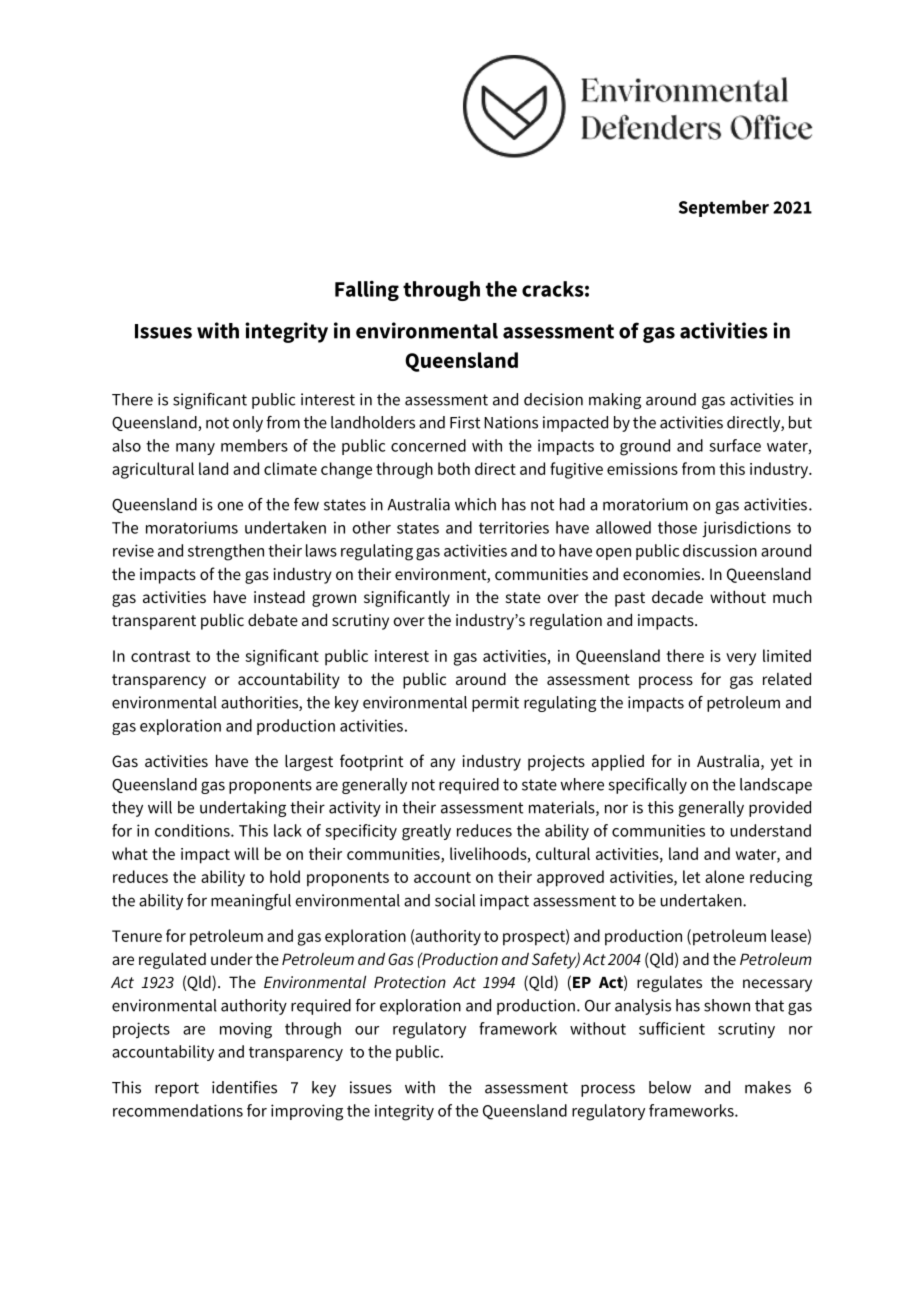 This image has width=924, height=1308. Describe the element at coordinates (177, 1089) in the image. I see `report` at that location.
